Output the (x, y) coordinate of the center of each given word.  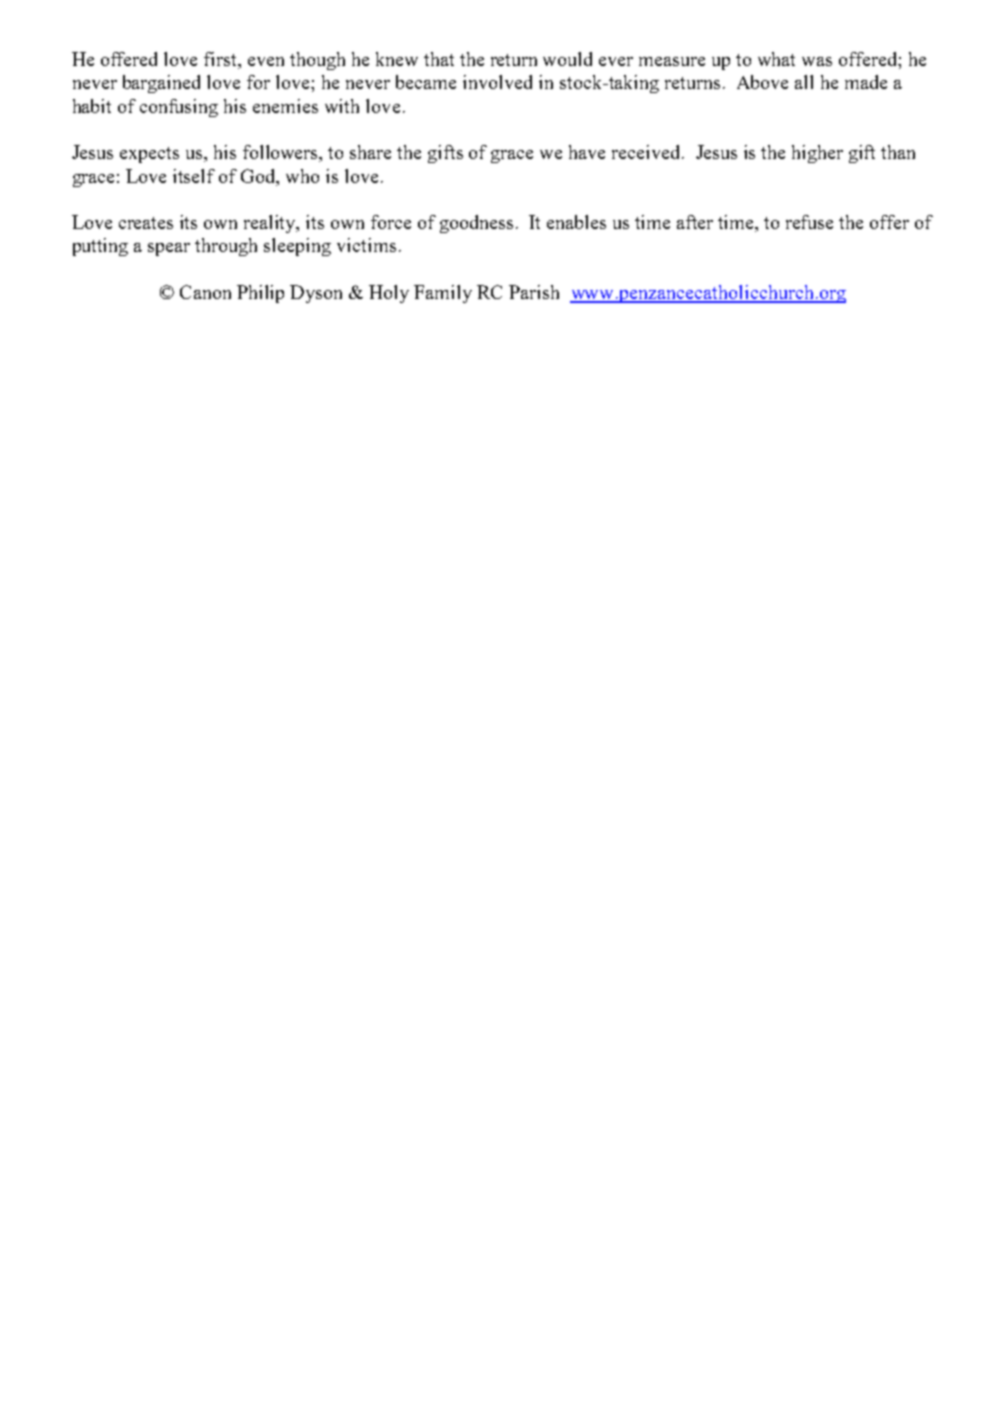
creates (146, 223)
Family (443, 294)
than (898, 152)
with (342, 106)
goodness (476, 224)
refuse (809, 222)
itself (194, 176)
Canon (205, 292)
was (817, 61)
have (587, 152)
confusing (179, 108)
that (439, 59)
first (221, 60)
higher (817, 154)
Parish (534, 292)
